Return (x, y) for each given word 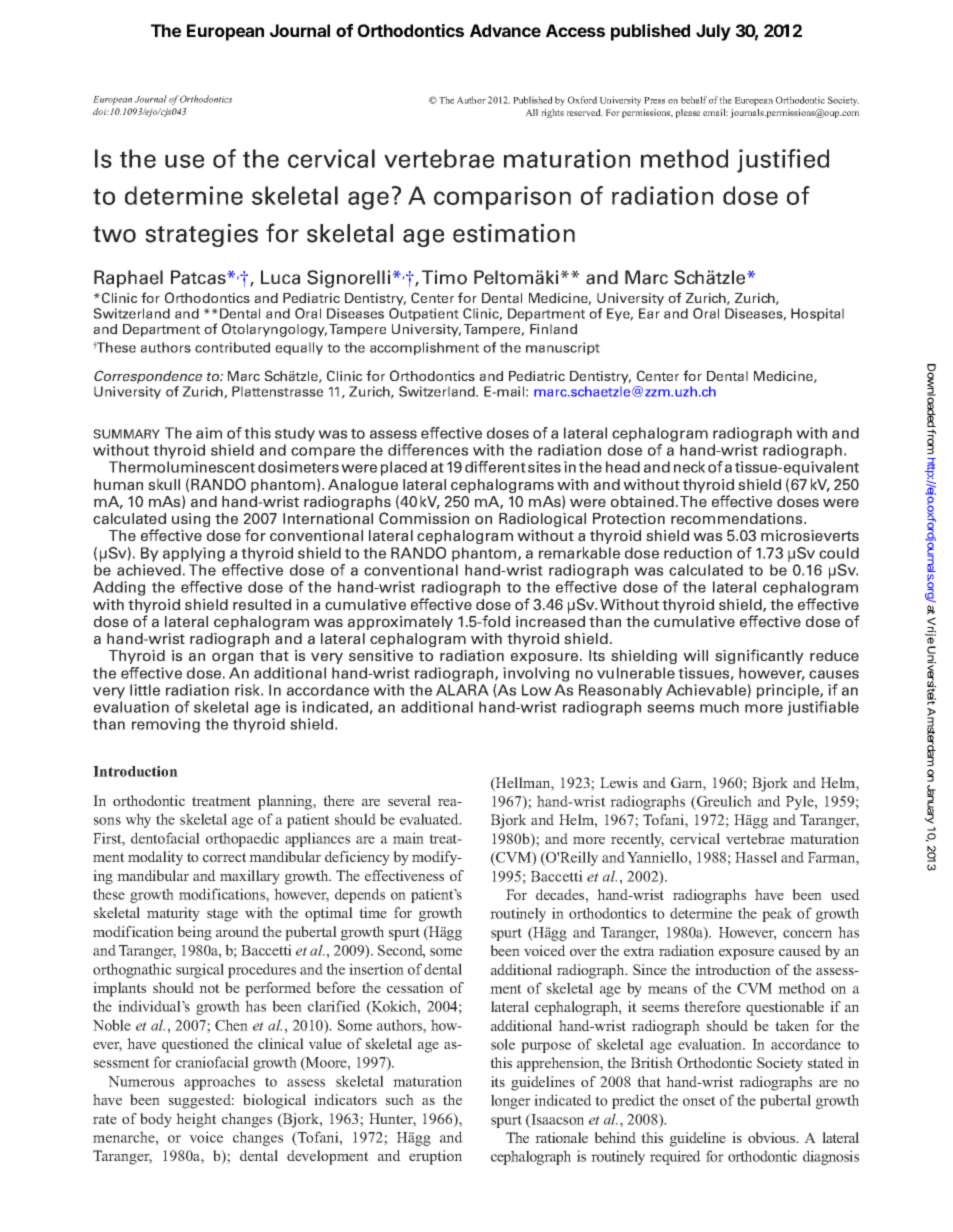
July (713, 32)
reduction (698, 553)
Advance (505, 30)
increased (550, 620)
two (114, 234)
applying (194, 554)
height (196, 1120)
